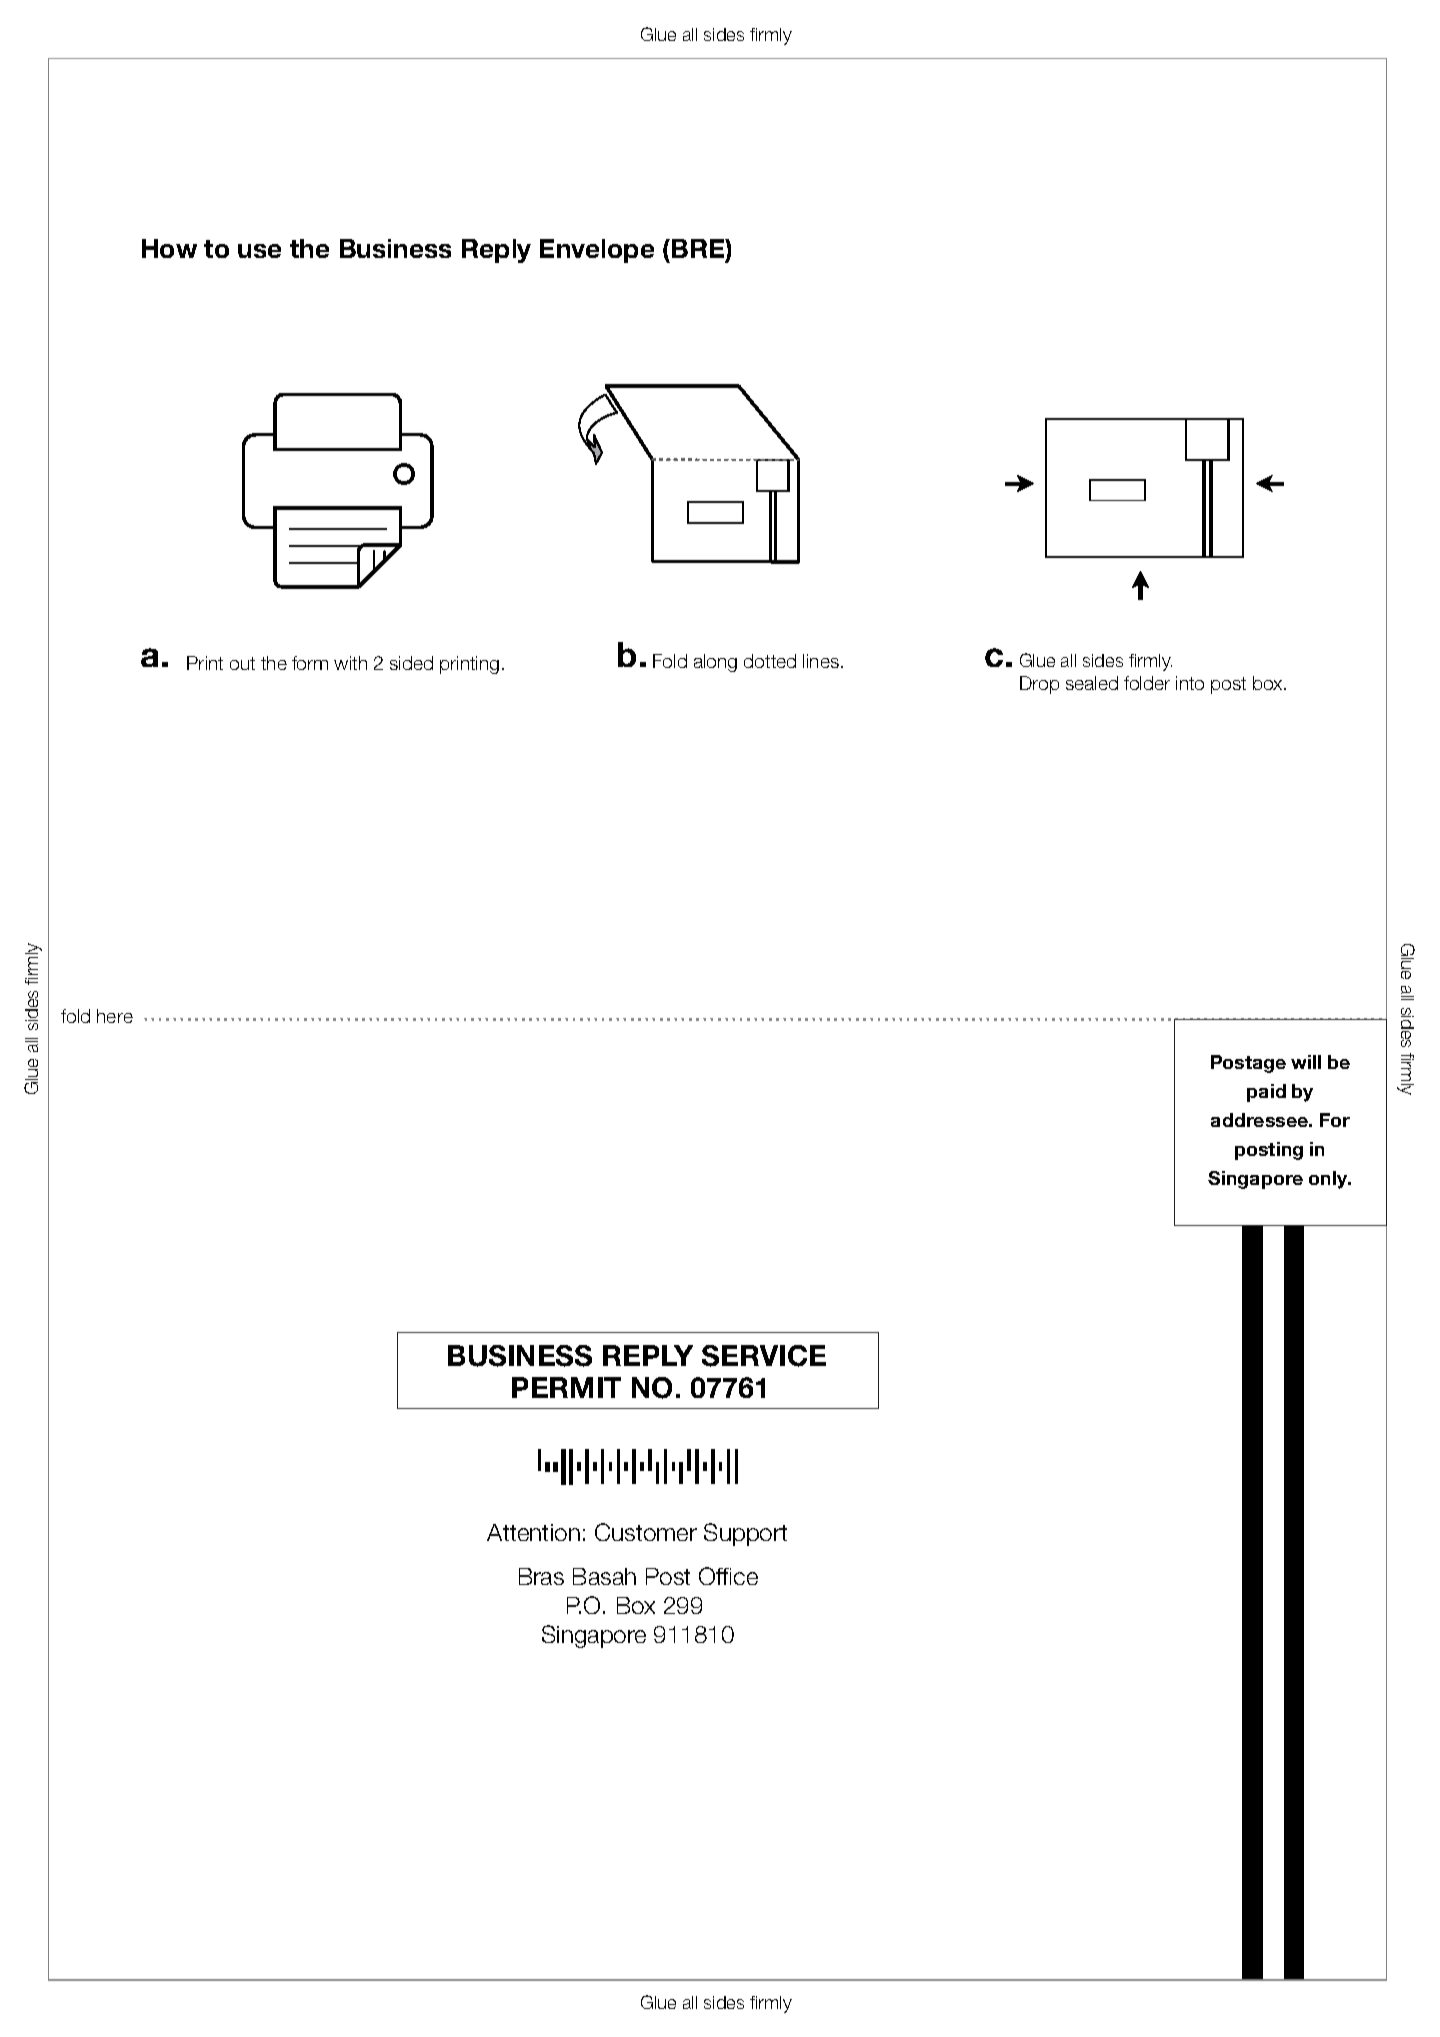 The width and height of the document is (1440, 2037). Describe the element at coordinates (1190, 683) in the document. I see `into` at that location.
